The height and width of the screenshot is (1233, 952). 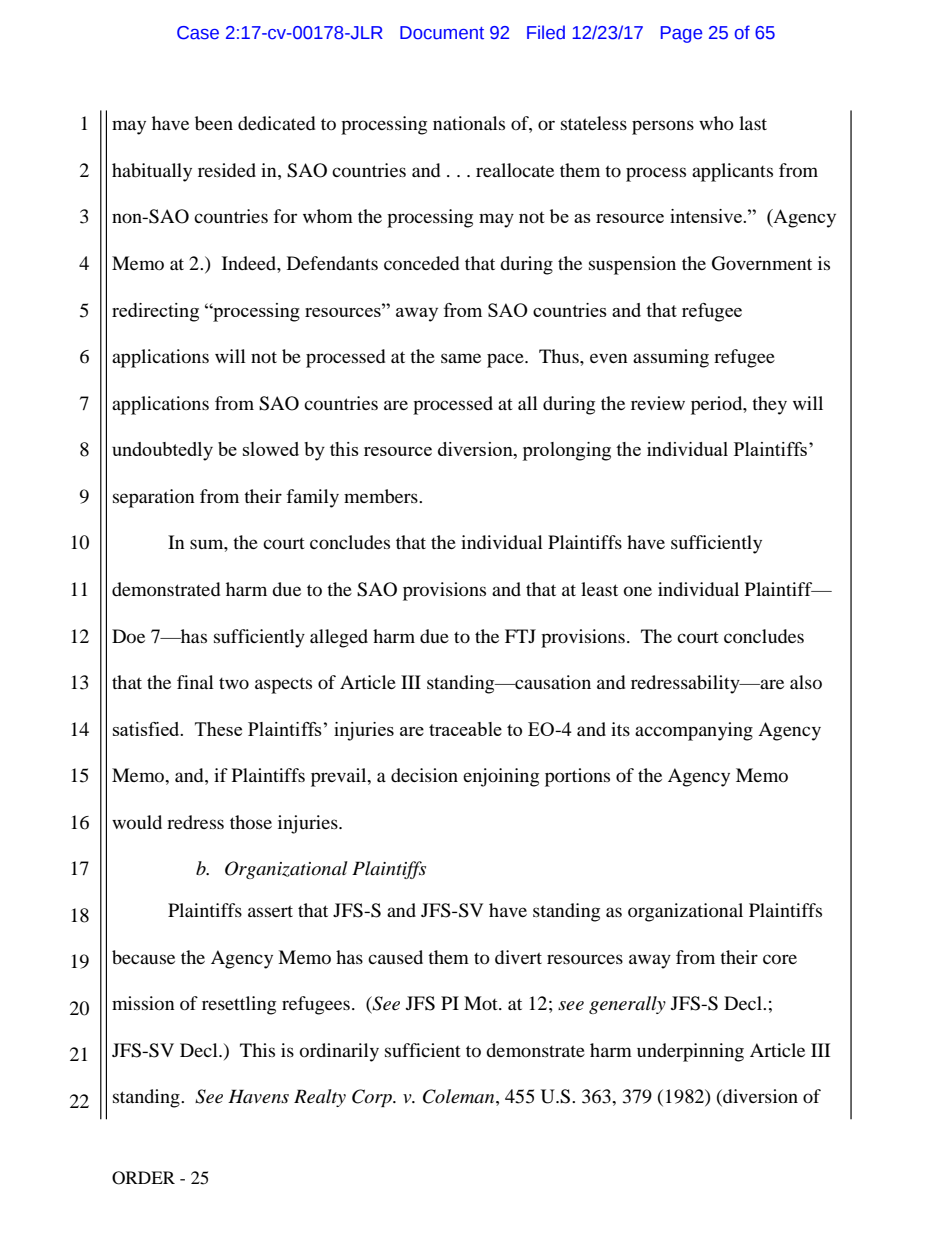 I want to click on least, so click(x=599, y=589).
